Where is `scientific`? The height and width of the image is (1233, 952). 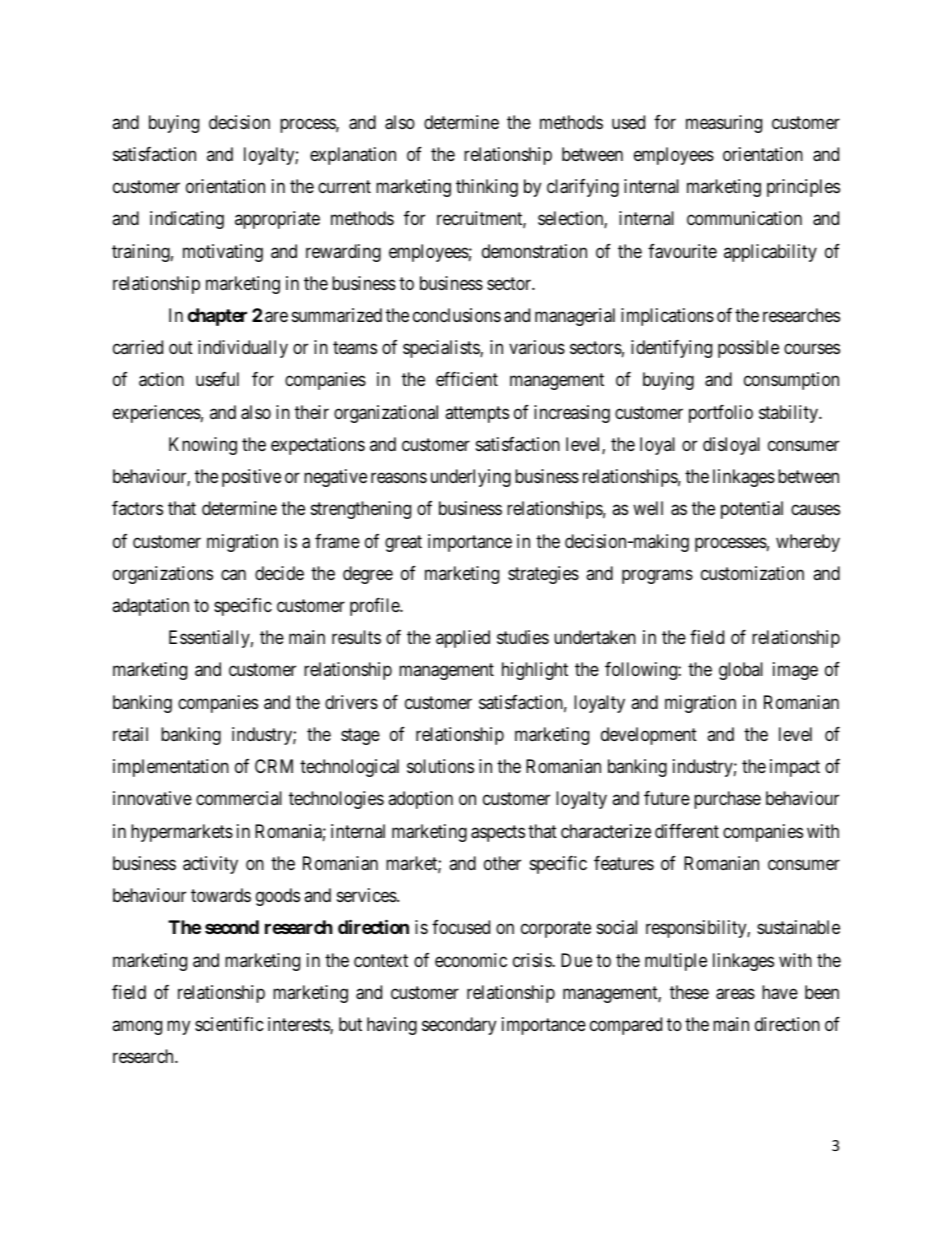 scientific is located at coordinates (229, 1024).
